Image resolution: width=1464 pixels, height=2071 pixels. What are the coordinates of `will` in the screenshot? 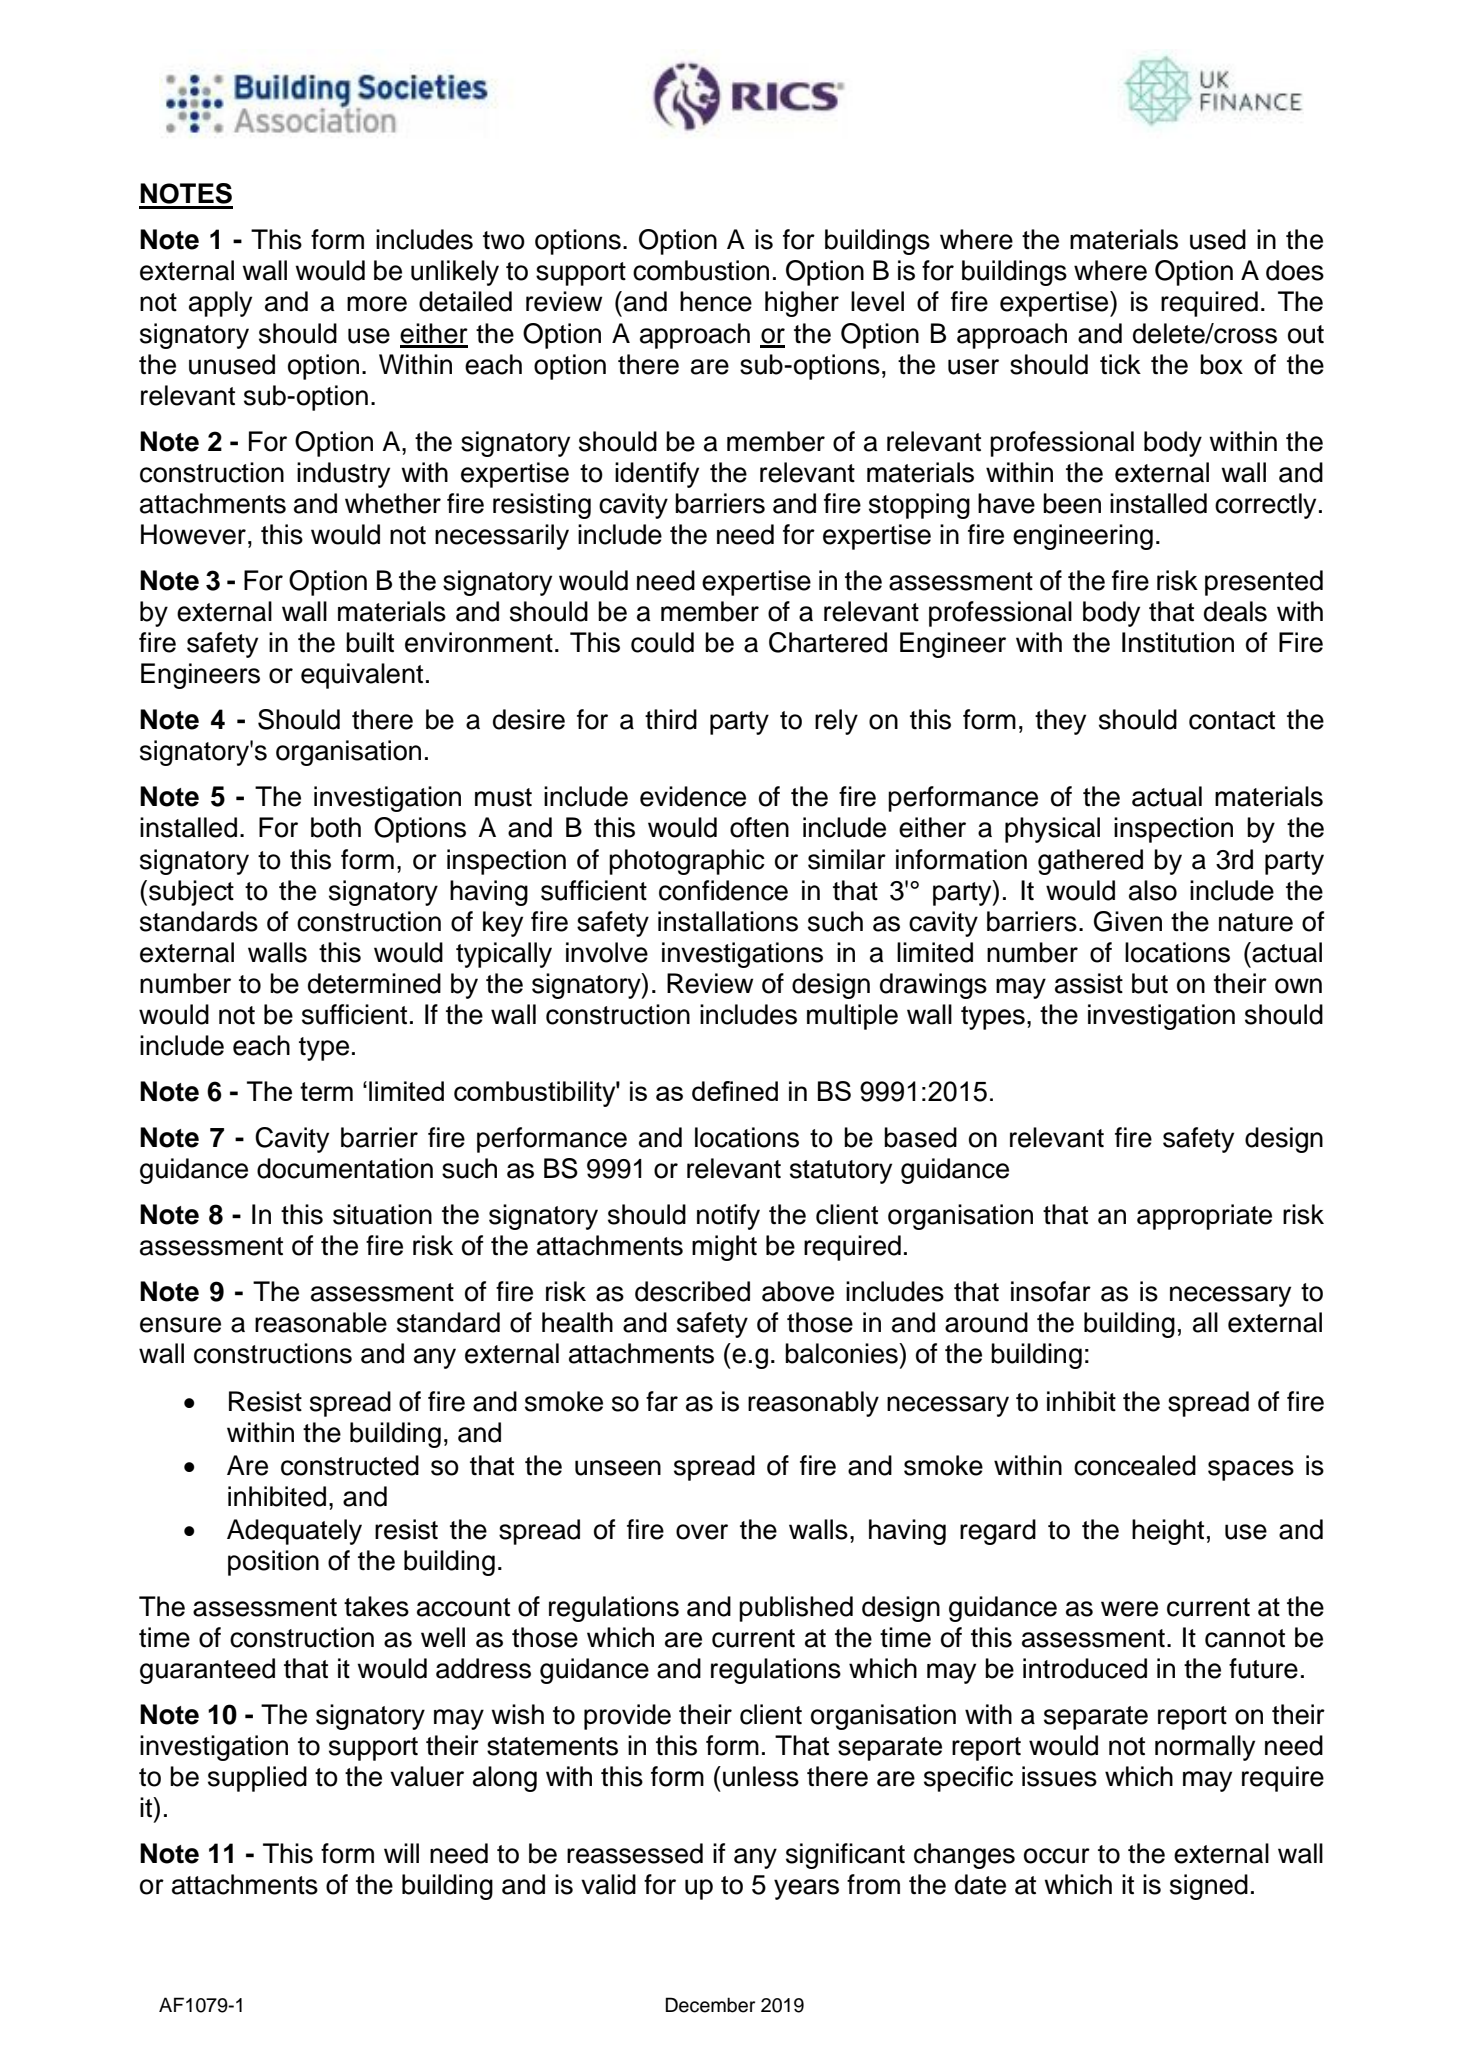 It's located at (401, 1853).
